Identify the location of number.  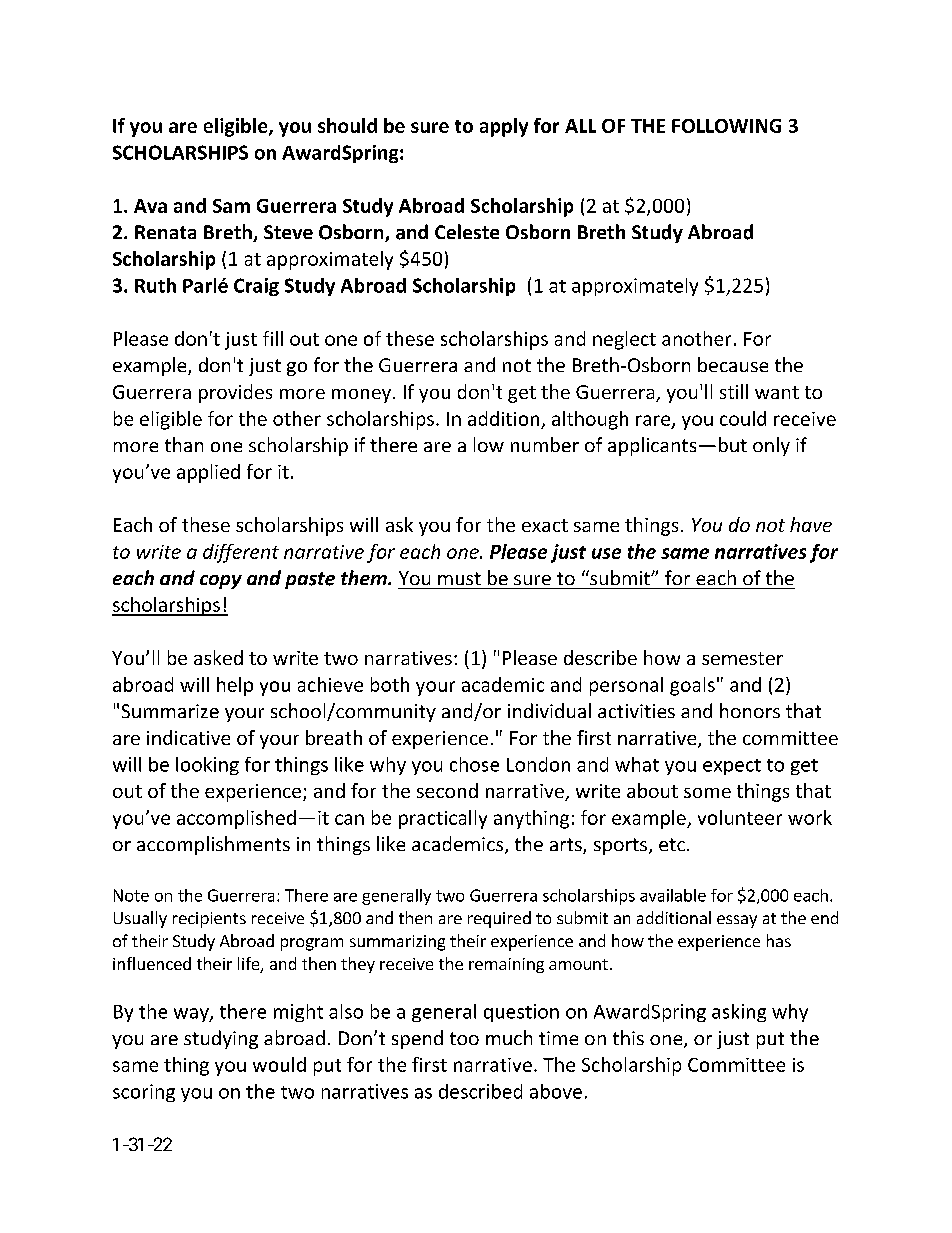
(545, 444).
